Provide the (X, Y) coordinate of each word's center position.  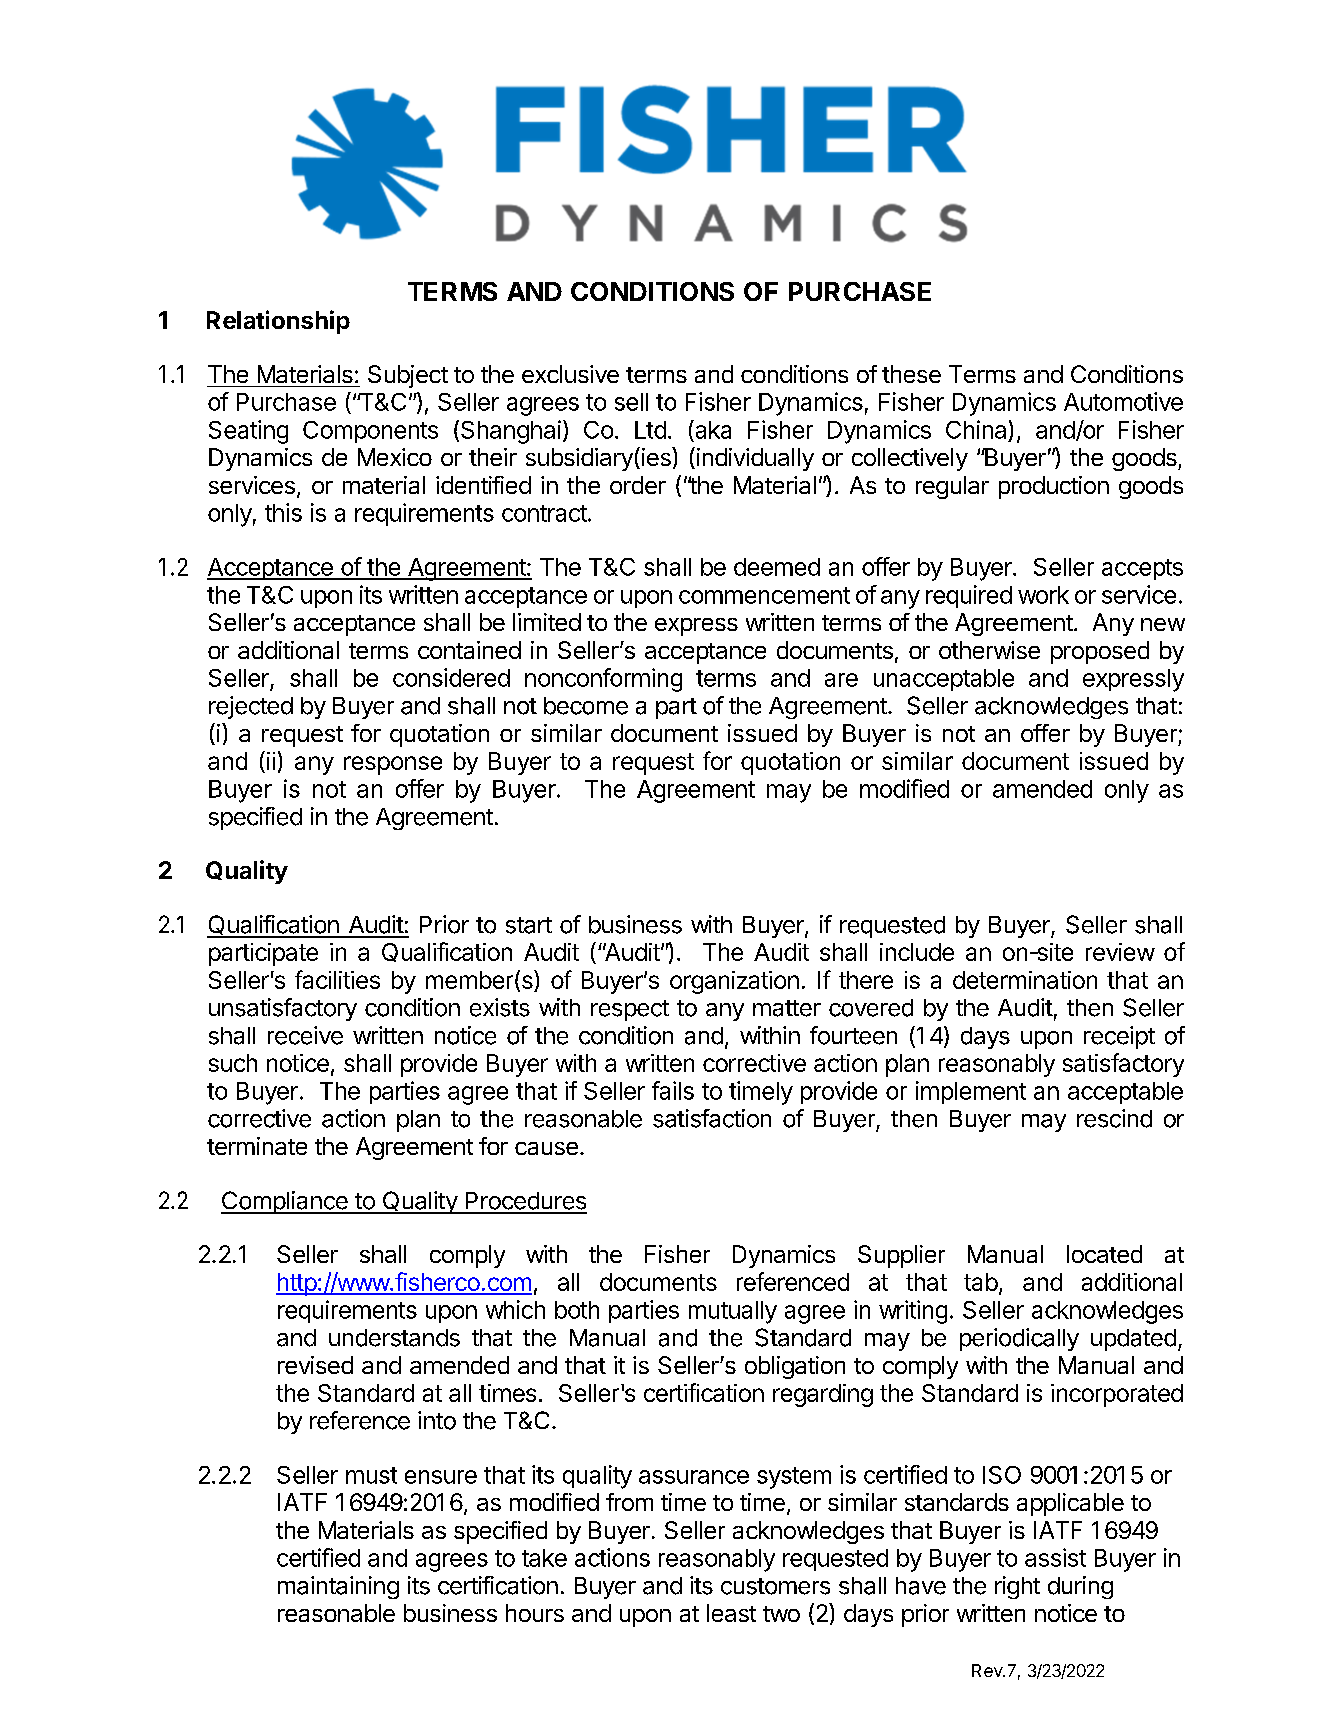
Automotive (1123, 401)
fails (673, 1090)
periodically (1019, 1339)
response (393, 765)
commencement (764, 595)
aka (712, 429)
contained (469, 650)
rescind (1114, 1118)
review (1120, 952)
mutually (733, 1312)
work (1043, 595)
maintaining (338, 1587)
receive (305, 1035)
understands (394, 1338)
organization (734, 982)
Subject (408, 376)
